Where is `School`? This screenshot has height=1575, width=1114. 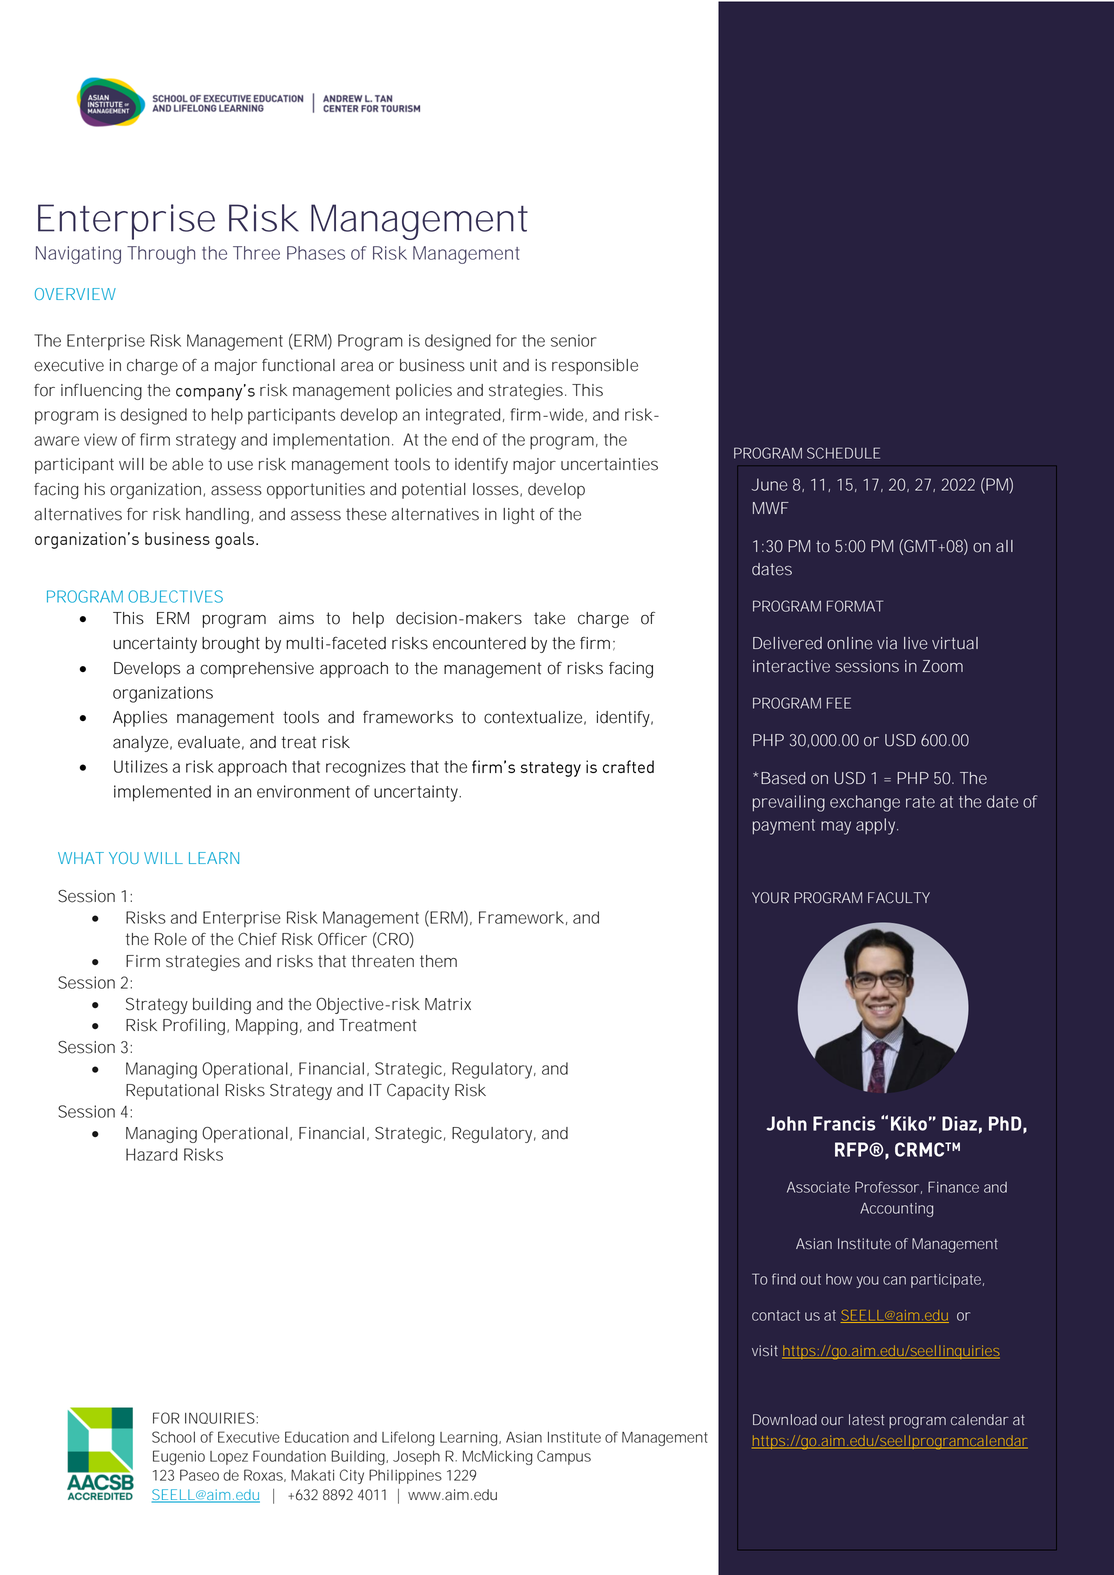 School is located at coordinates (173, 1437).
